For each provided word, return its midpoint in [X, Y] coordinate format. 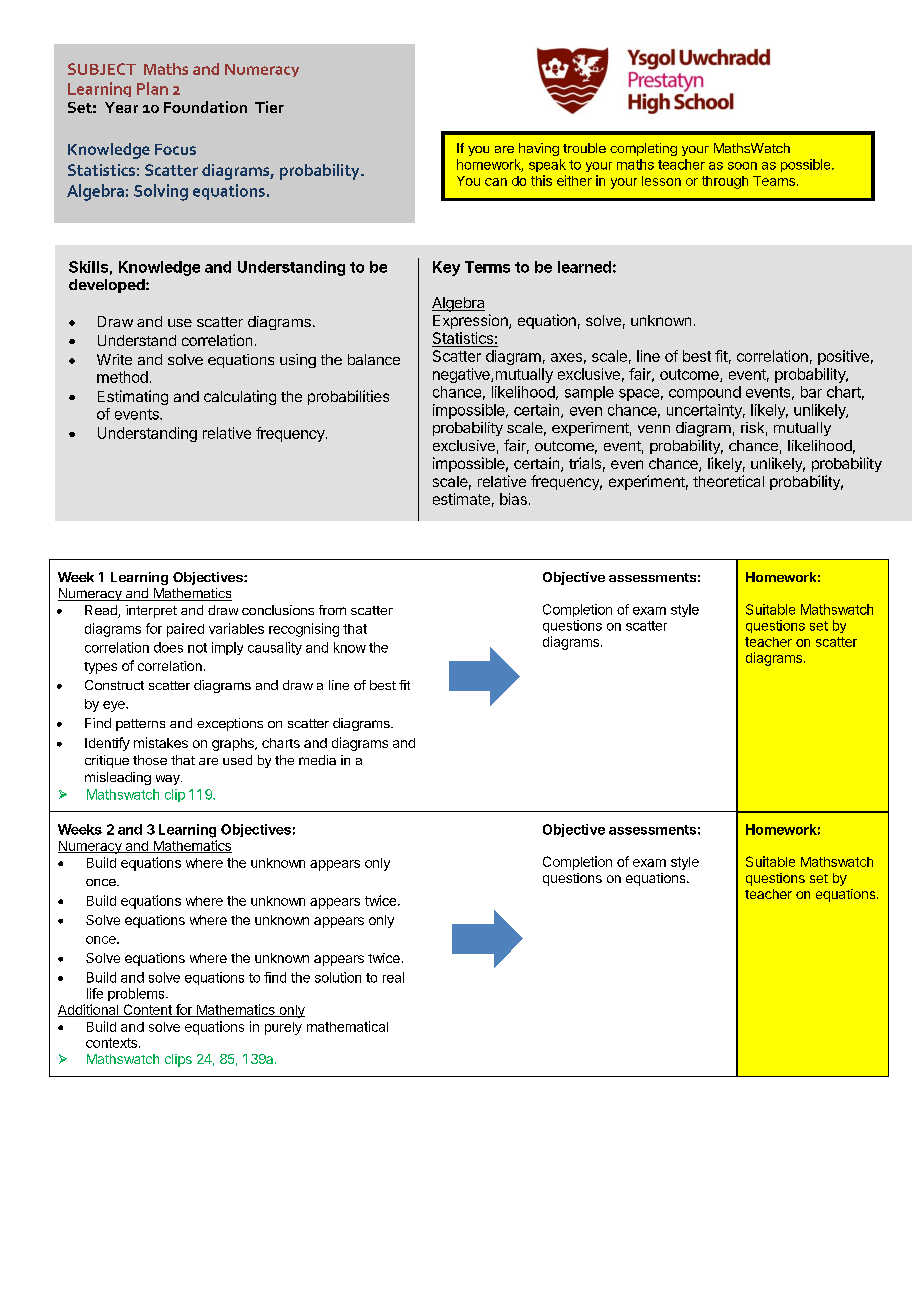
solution [338, 977]
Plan [152, 88]
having [539, 149]
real [393, 977]
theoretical [728, 481]
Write [114, 359]
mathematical [347, 1026]
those [150, 760]
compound [705, 393]
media [317, 760]
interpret [151, 611]
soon [742, 166]
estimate [461, 499]
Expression [471, 321]
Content [147, 1010]
